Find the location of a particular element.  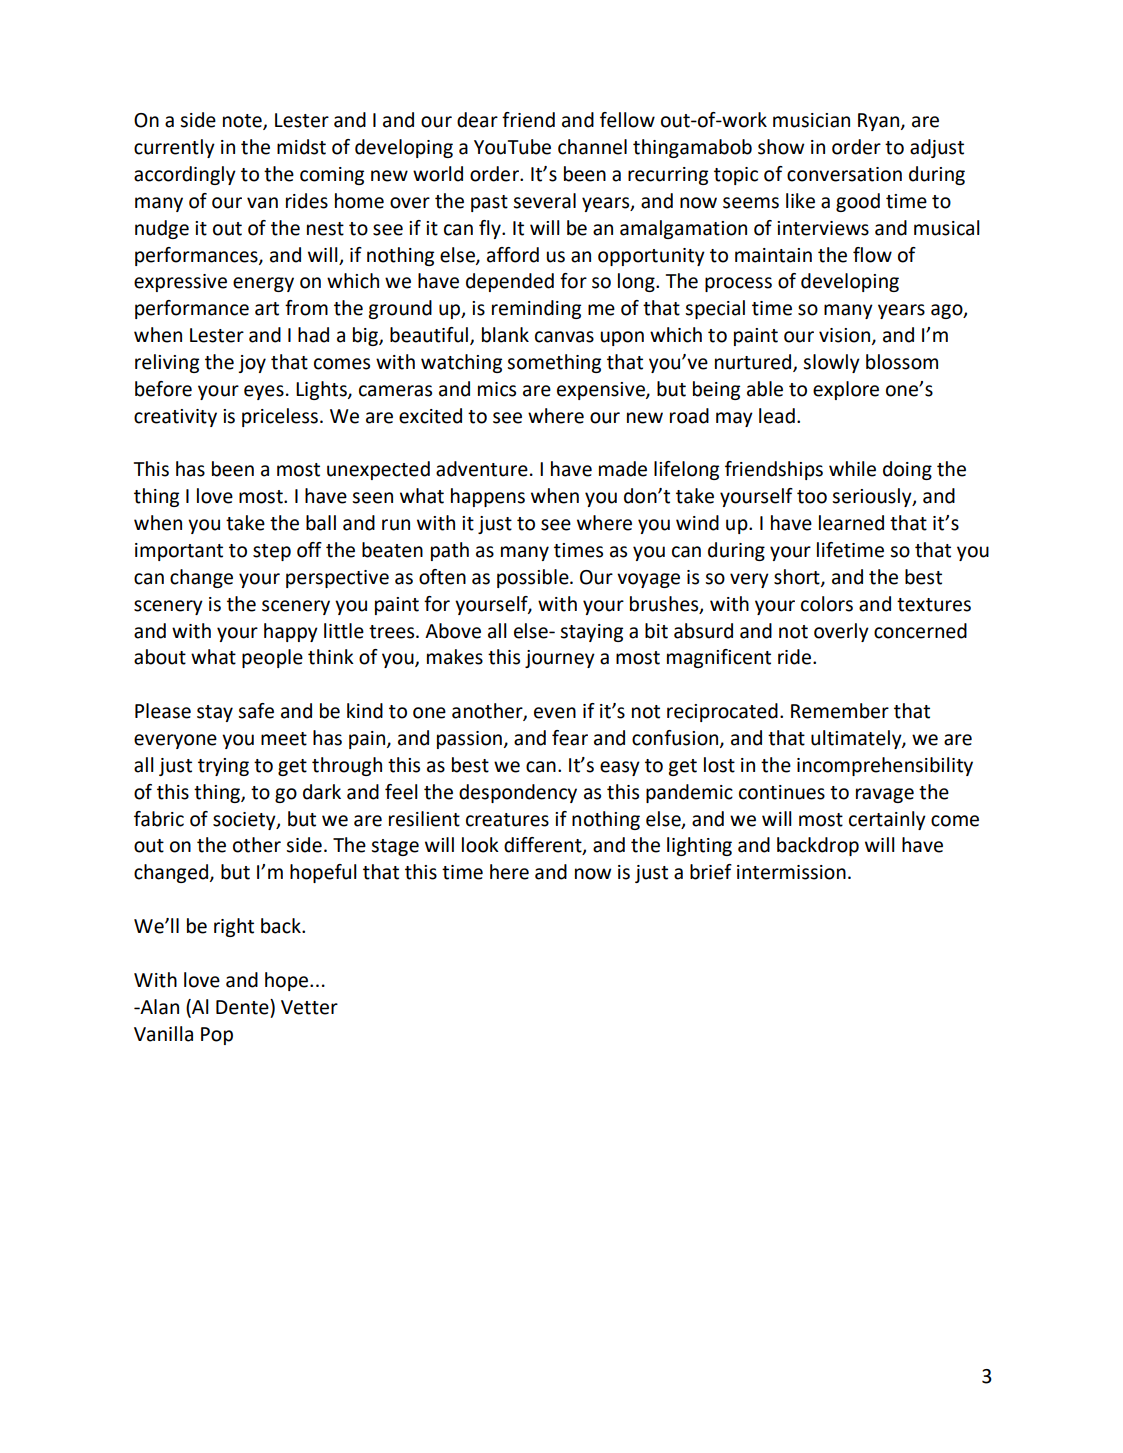

reminding is located at coordinates (536, 309).
